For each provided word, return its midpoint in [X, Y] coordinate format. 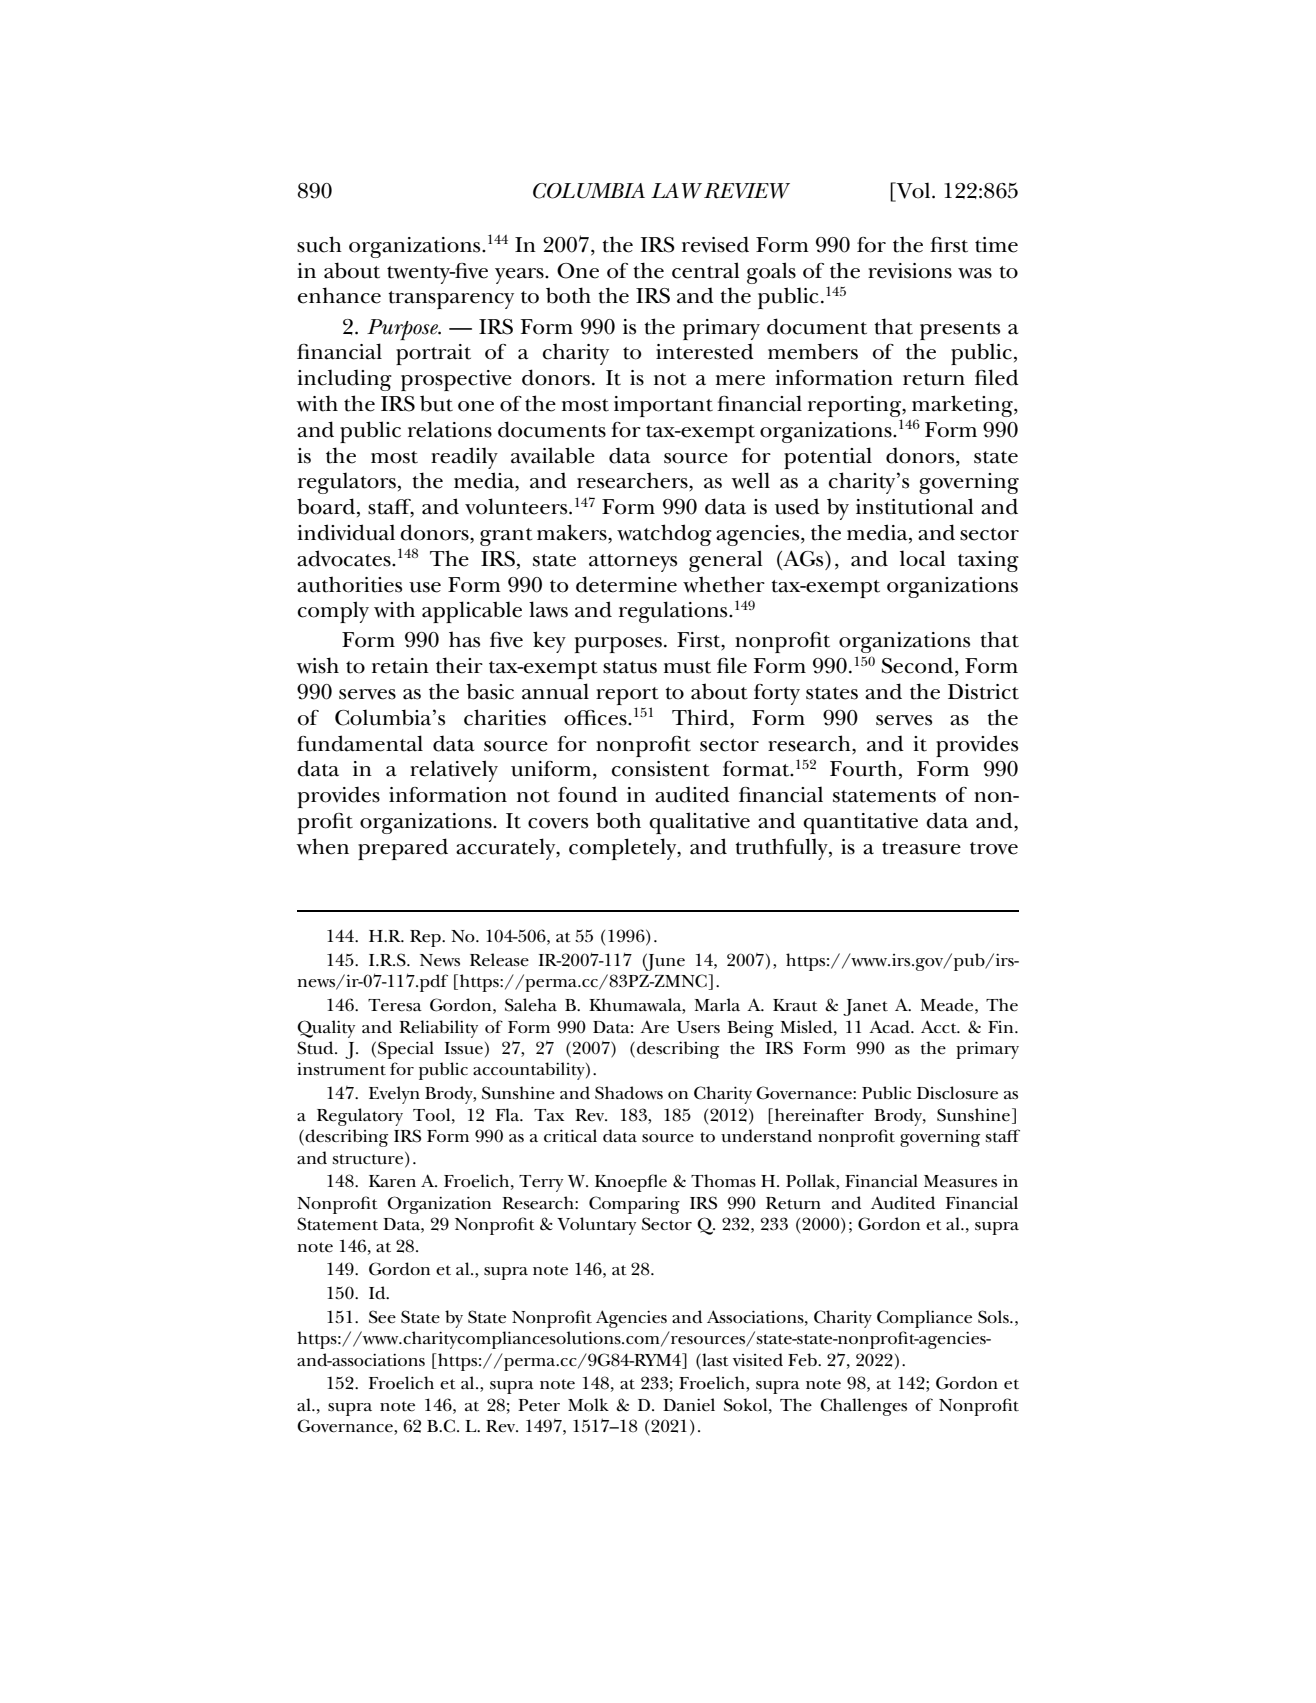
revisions [910, 271]
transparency [451, 300]
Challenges [863, 1407]
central [705, 270]
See [382, 1317]
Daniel [689, 1405]
